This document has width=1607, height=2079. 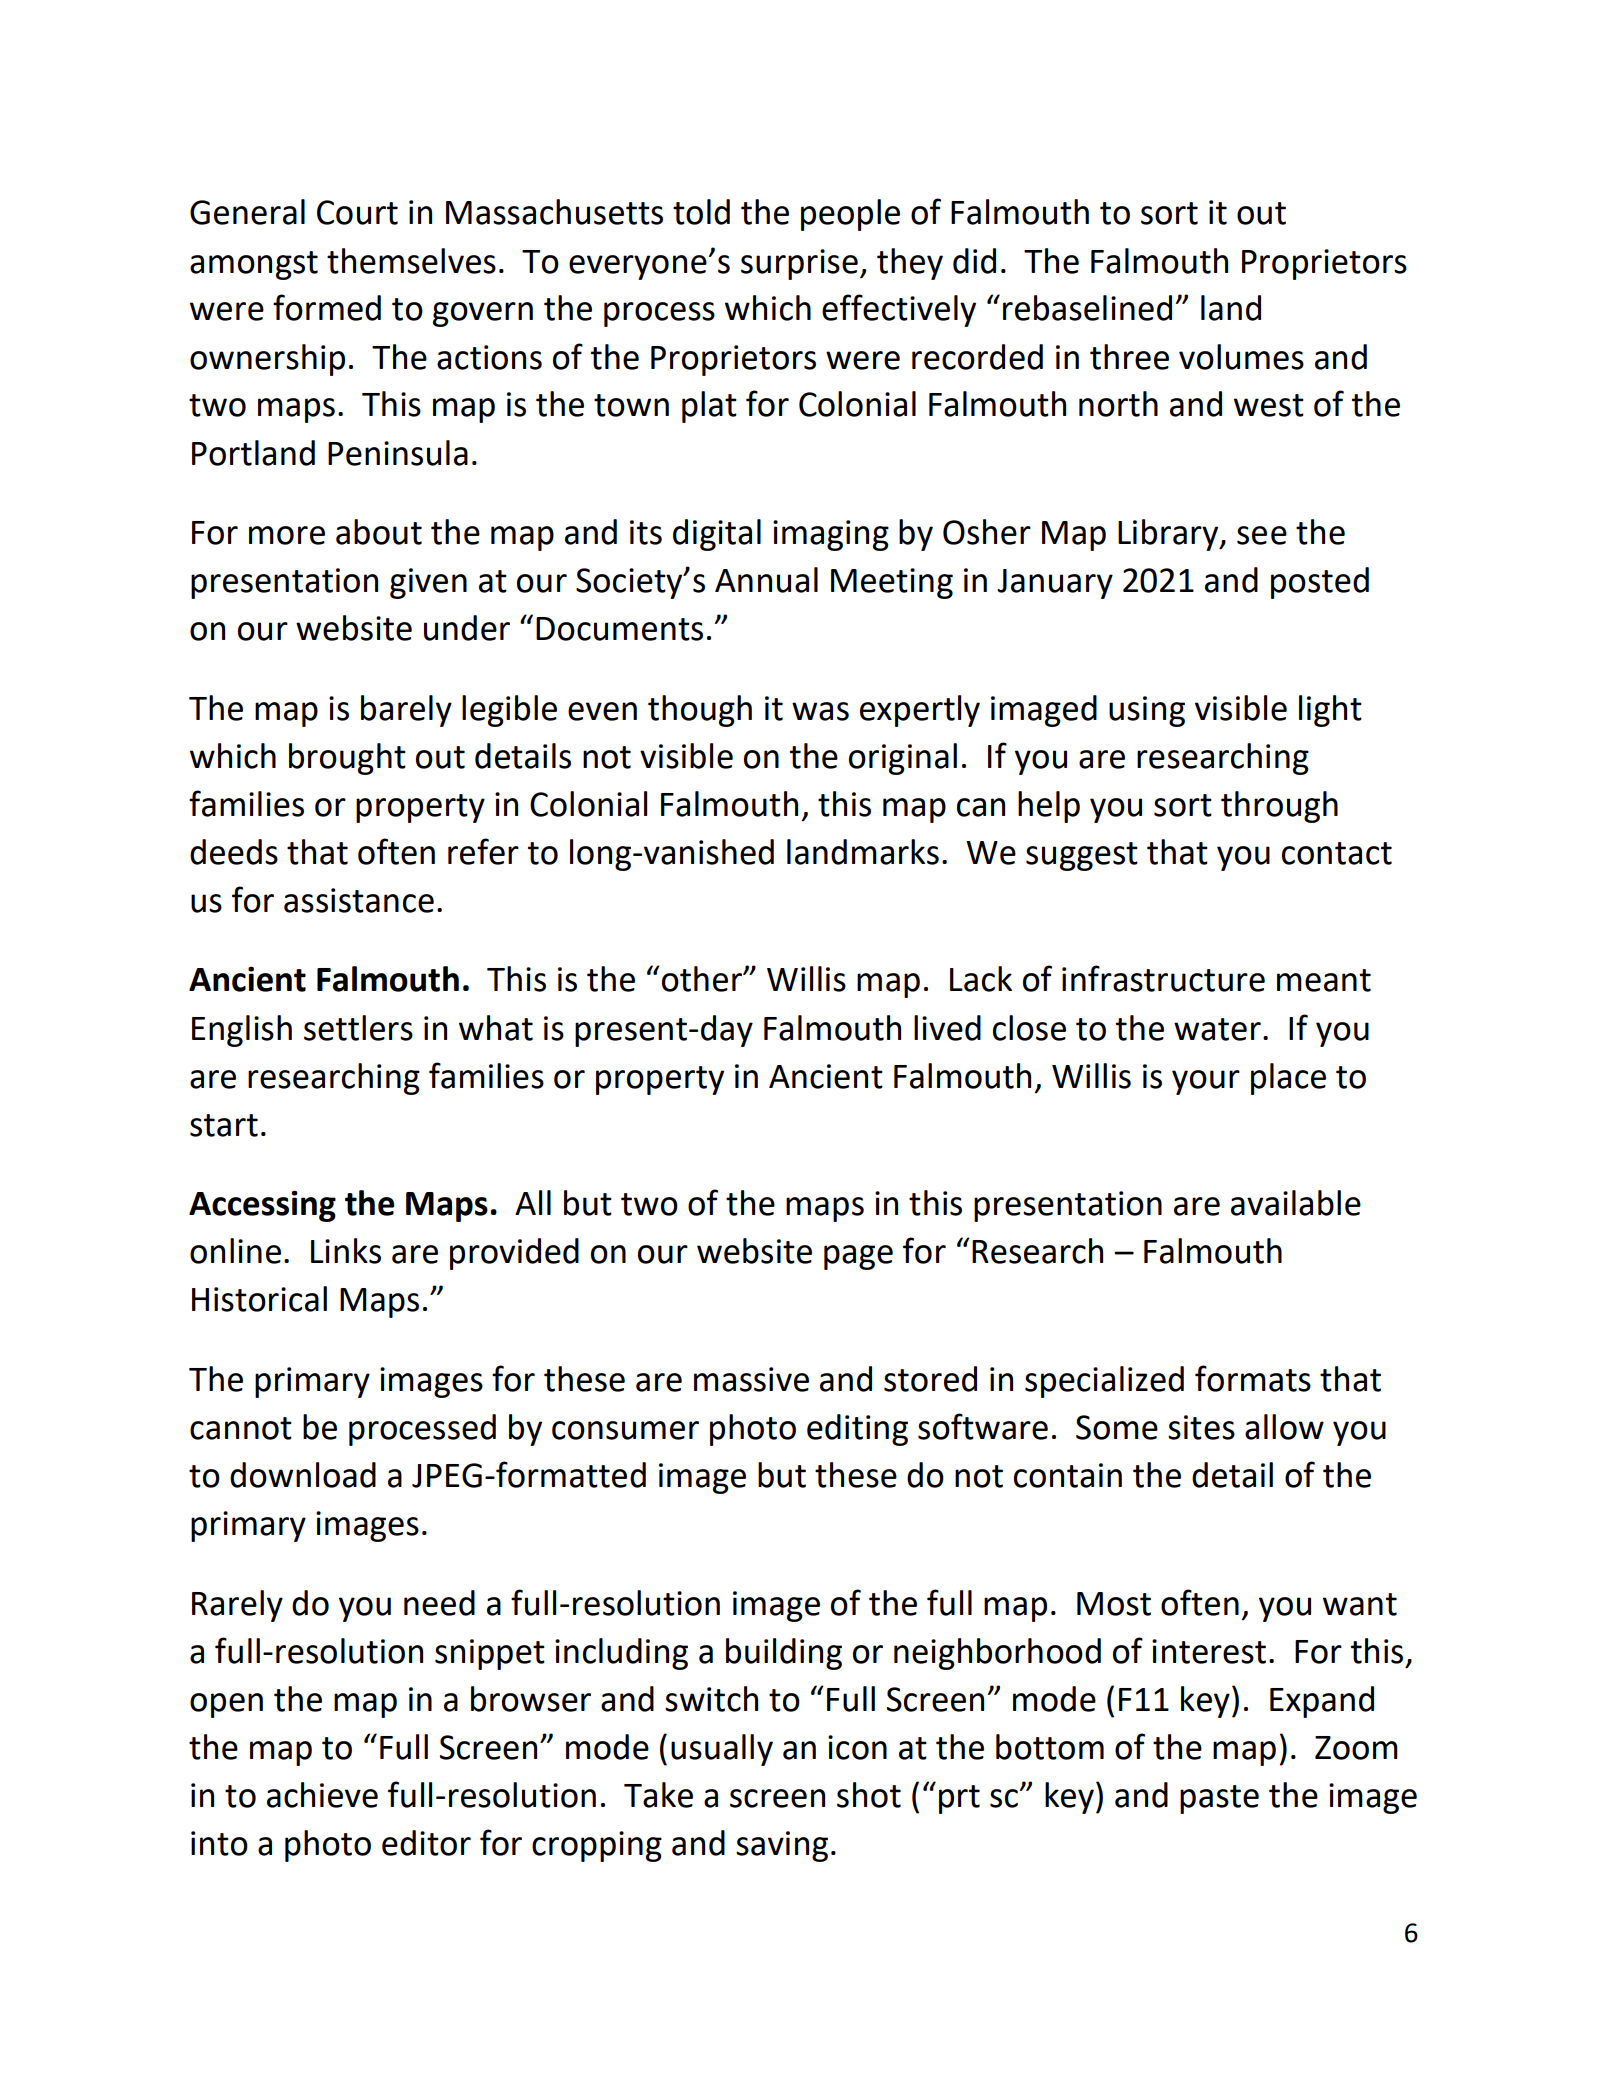 I want to click on volumes, so click(x=1241, y=357).
